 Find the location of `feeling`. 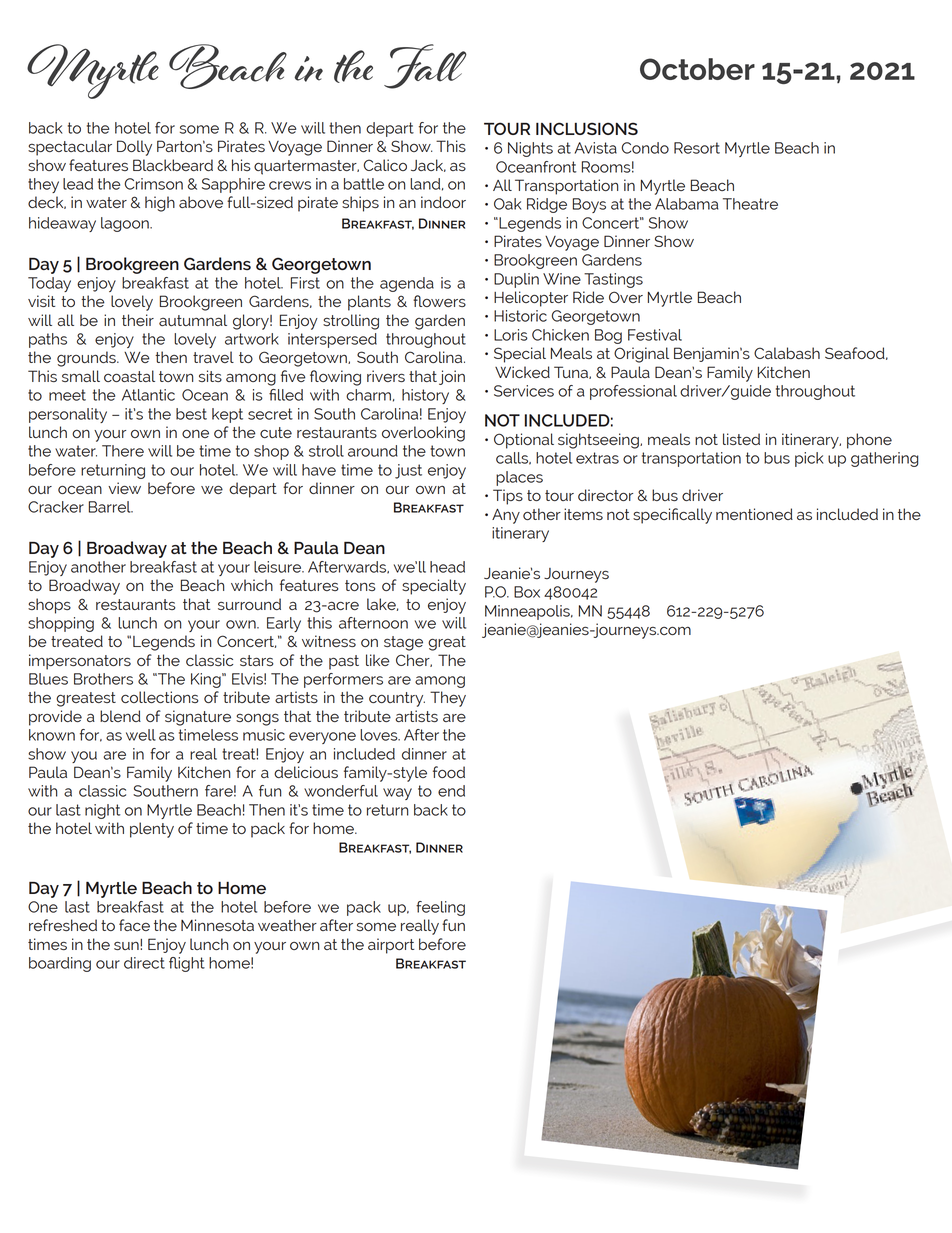

feeling is located at coordinates (440, 908).
